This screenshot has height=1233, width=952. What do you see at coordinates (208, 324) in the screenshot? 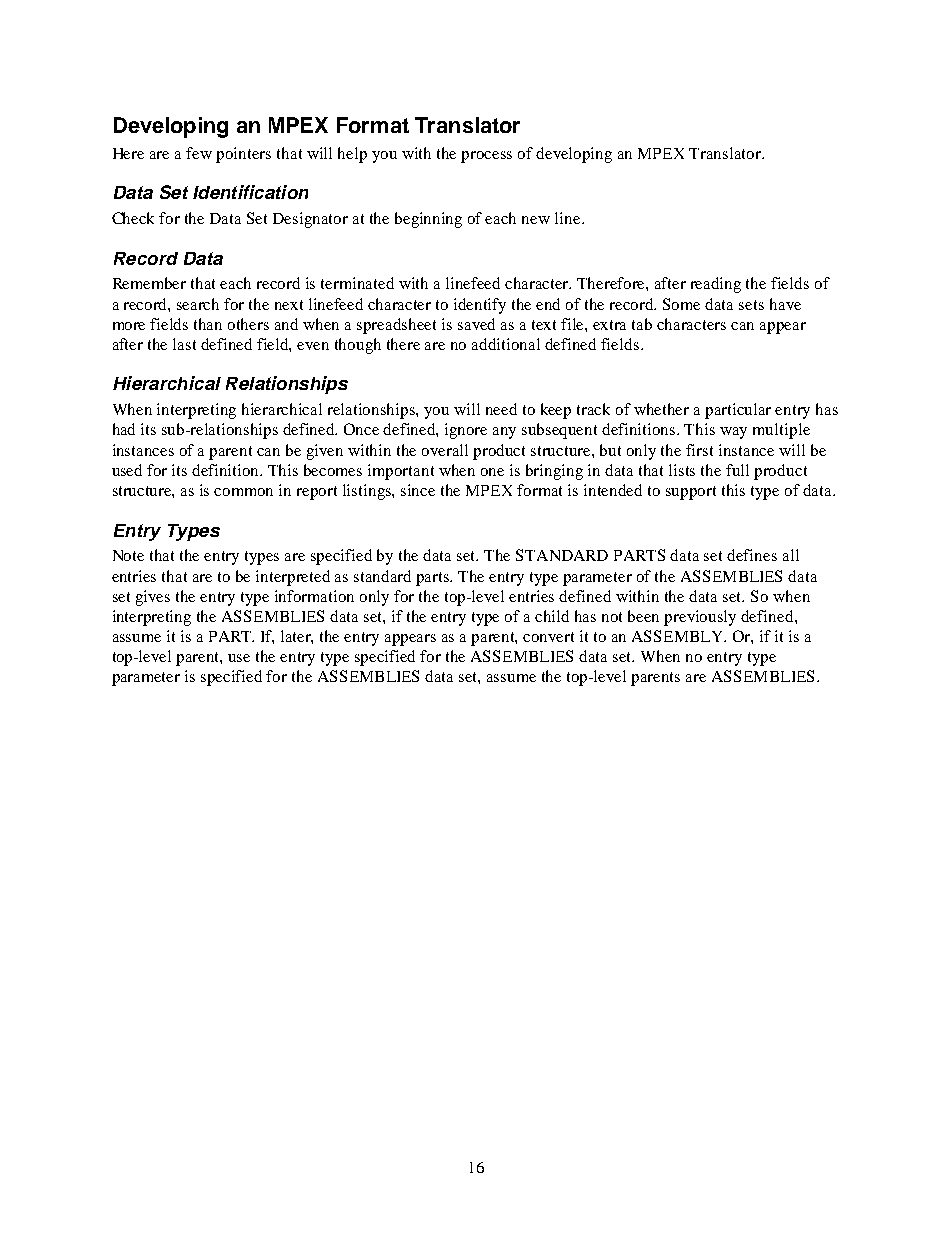
I see `than` at bounding box center [208, 324].
